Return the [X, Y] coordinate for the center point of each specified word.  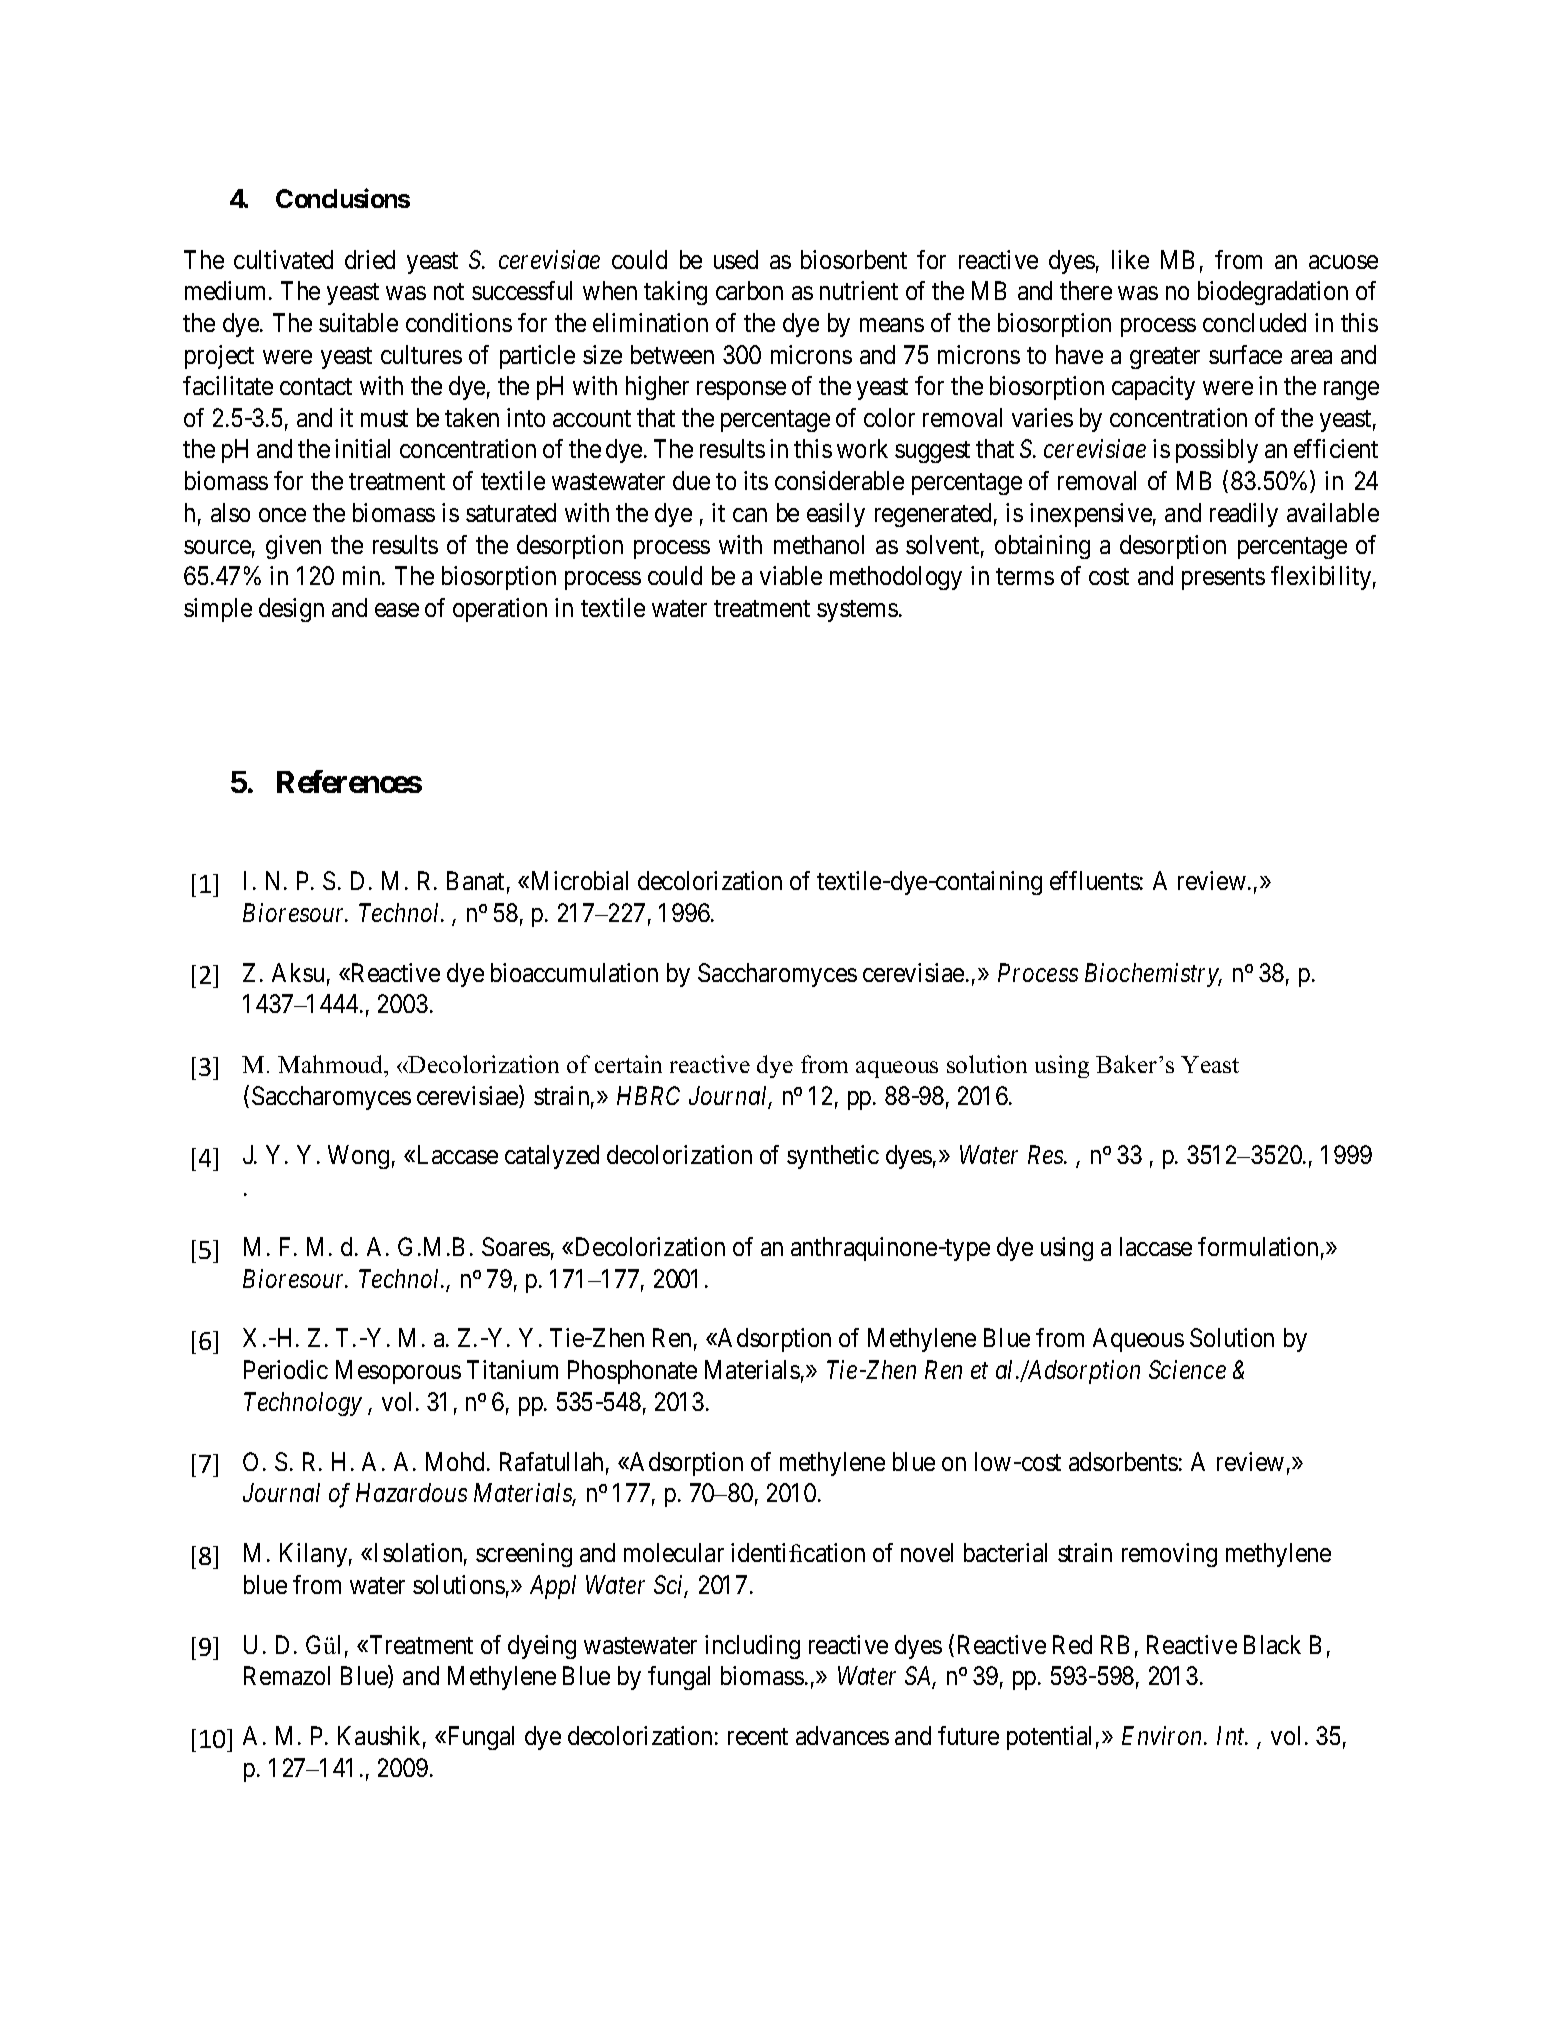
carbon [749, 290]
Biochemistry [1153, 975]
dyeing [542, 1647]
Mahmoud [332, 1064]
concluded [1254, 322]
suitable [358, 322]
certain [628, 1064]
